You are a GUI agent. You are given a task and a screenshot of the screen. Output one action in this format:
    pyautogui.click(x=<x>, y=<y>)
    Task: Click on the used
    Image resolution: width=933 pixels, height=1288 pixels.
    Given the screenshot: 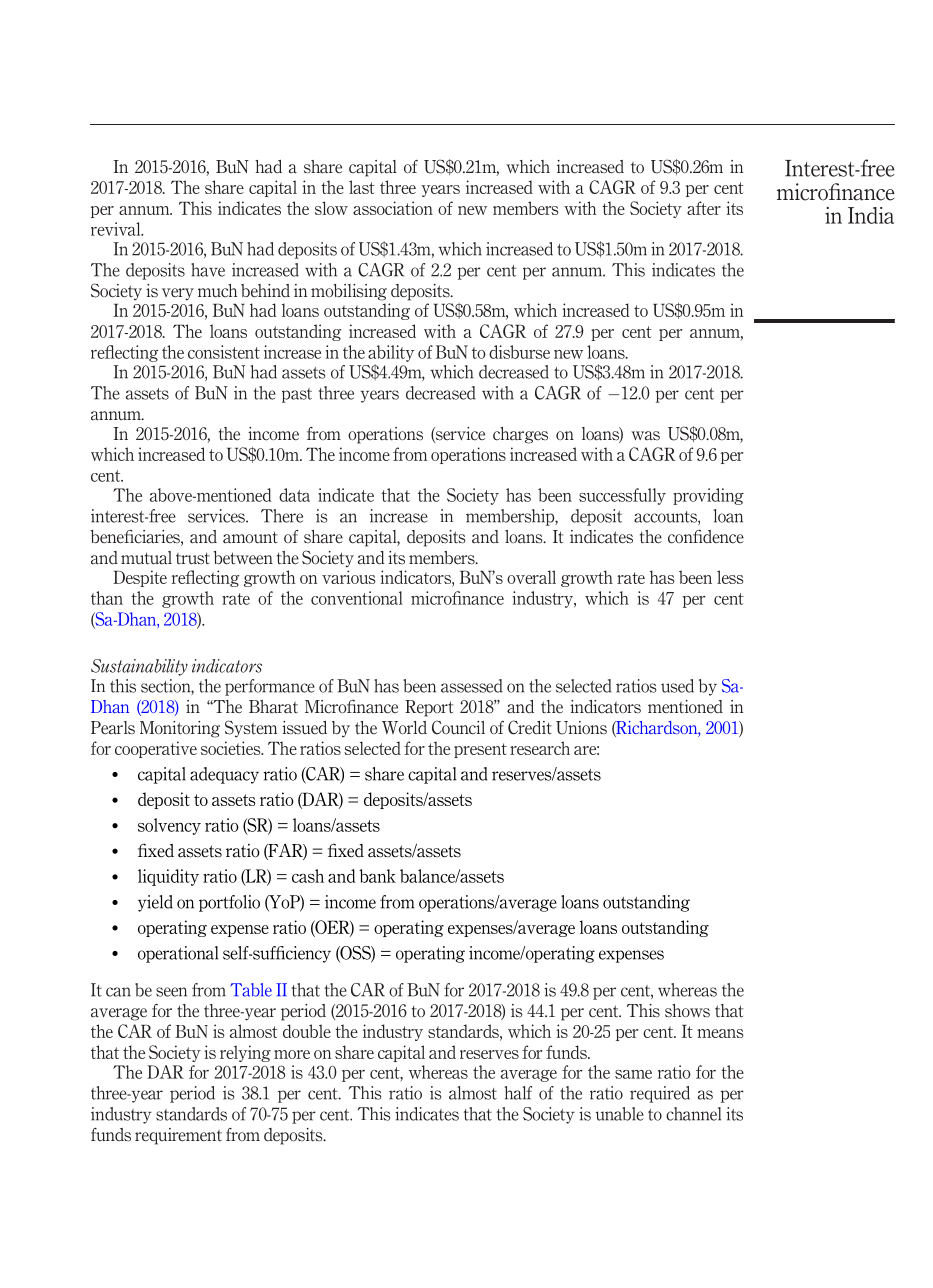 What is the action you would take?
    pyautogui.click(x=677, y=686)
